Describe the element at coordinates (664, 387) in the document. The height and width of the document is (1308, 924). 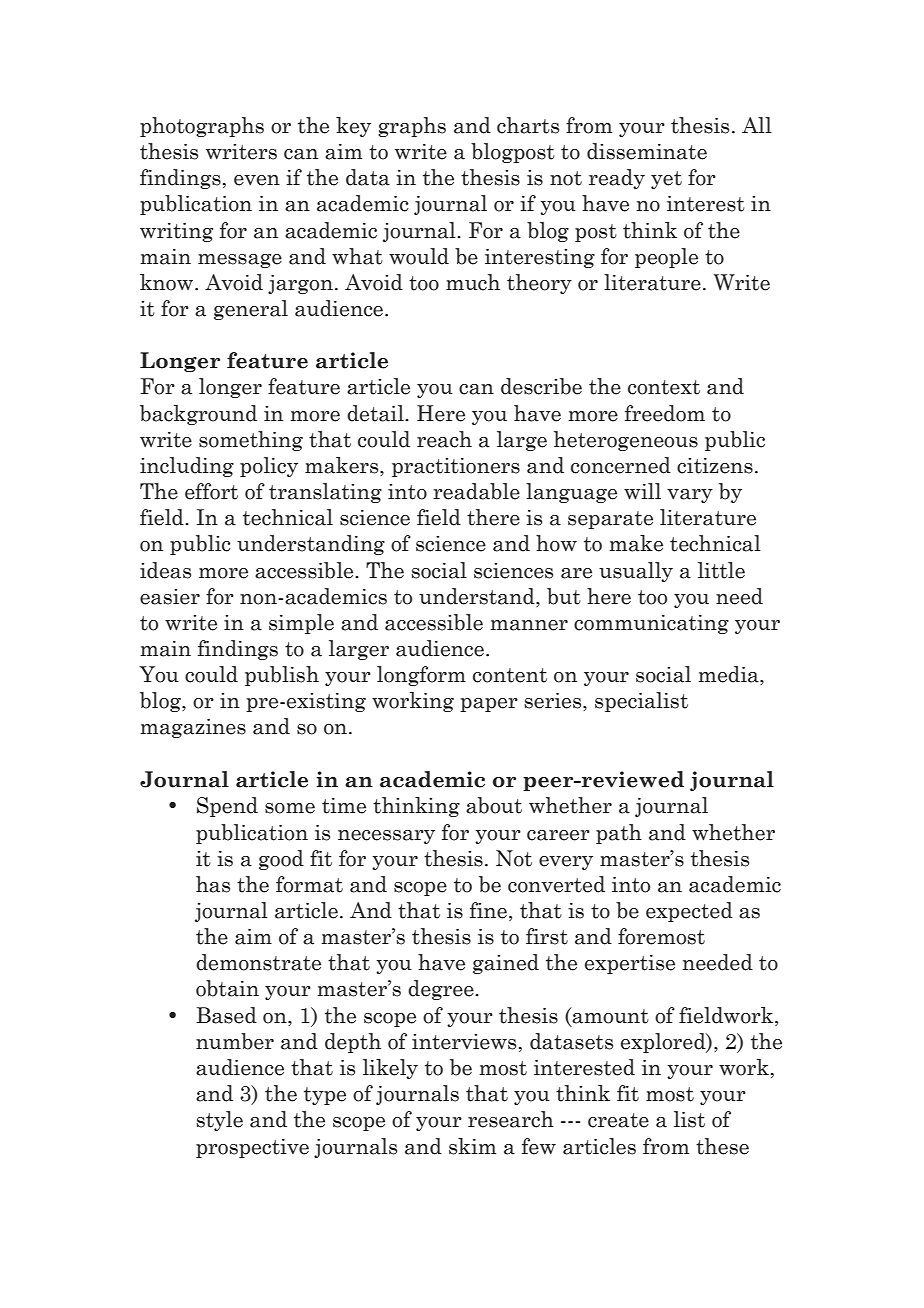
I see `context` at that location.
